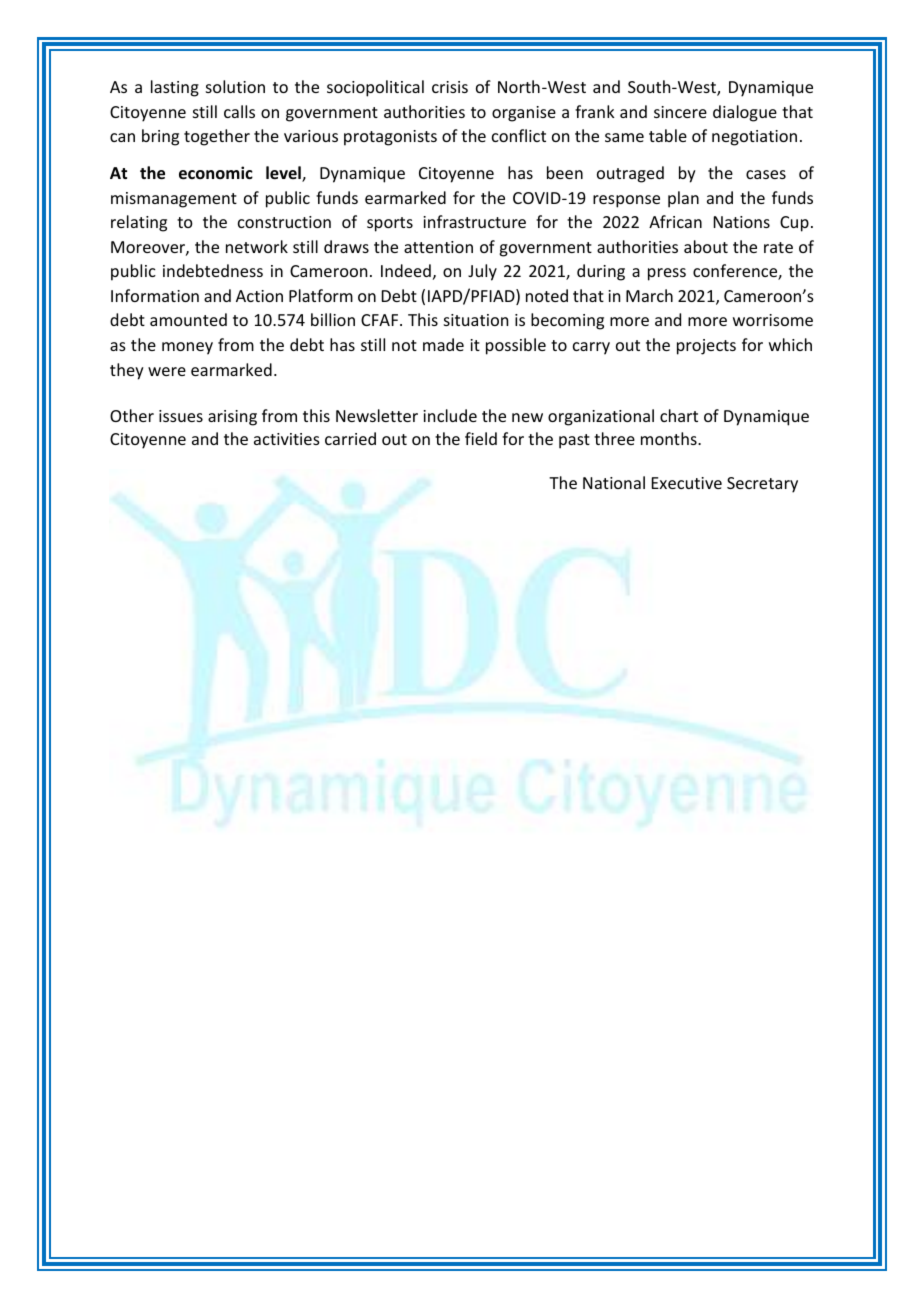 Image resolution: width=924 pixels, height=1308 pixels. I want to click on press, so click(667, 274).
